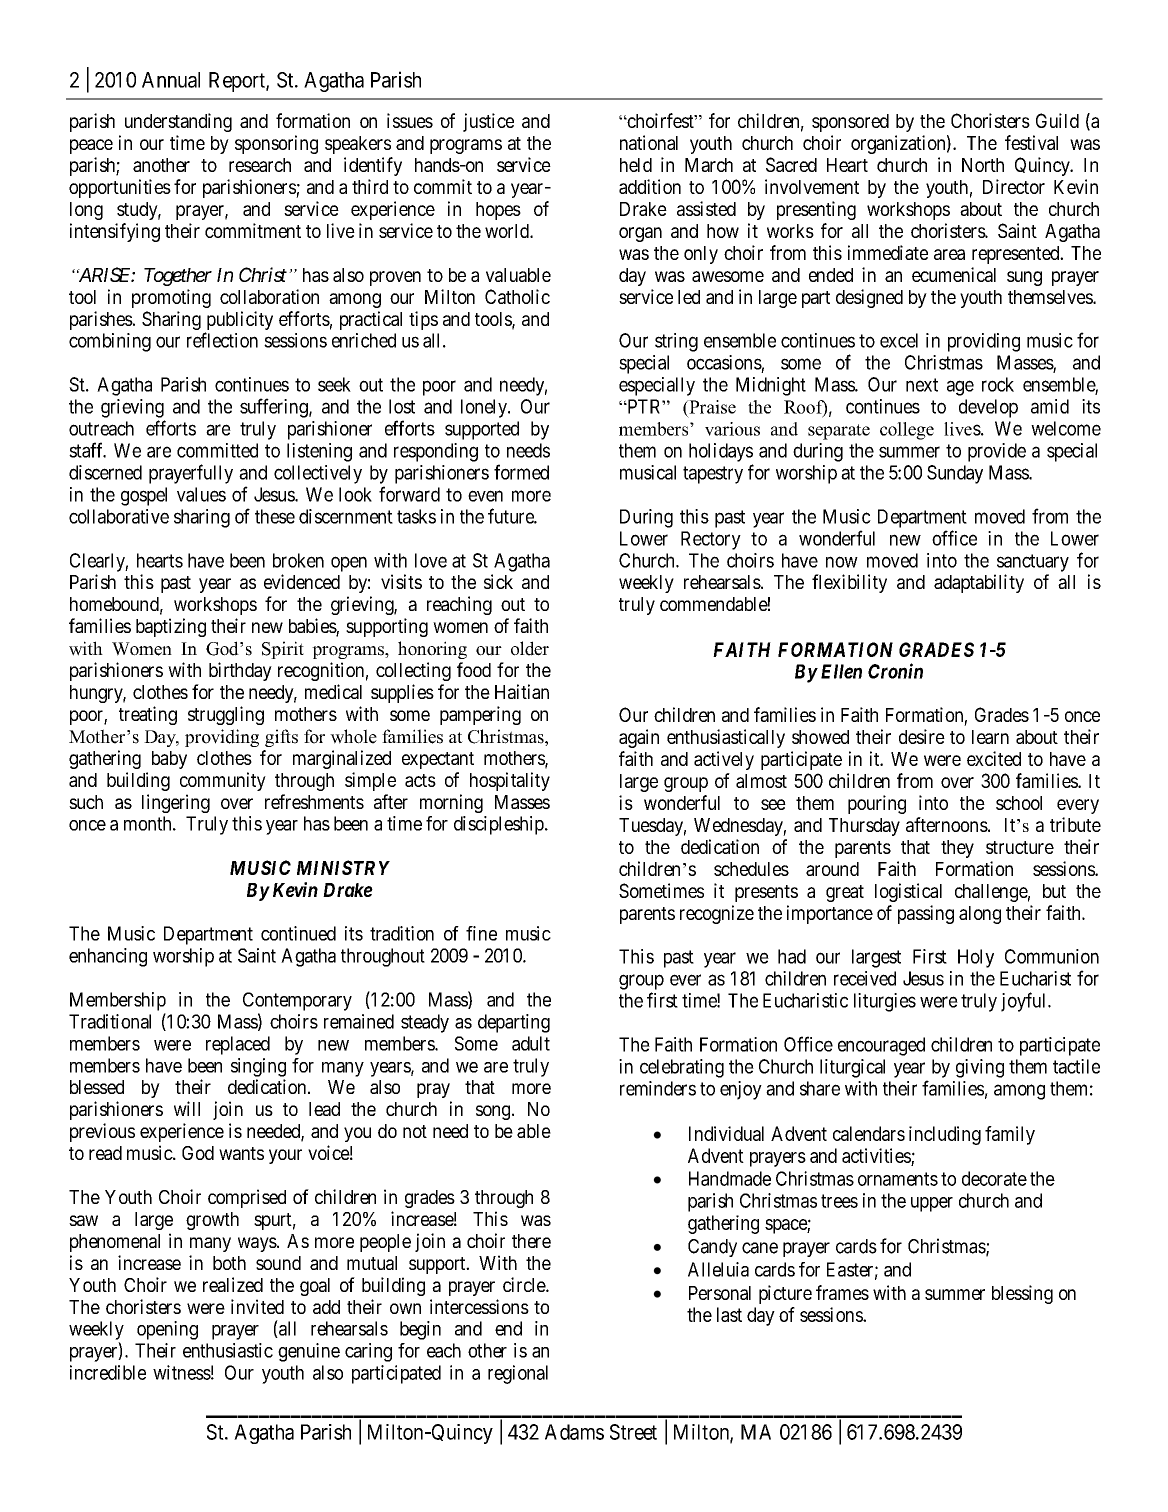 Image resolution: width=1168 pixels, height=1512 pixels. I want to click on values, so click(201, 494).
